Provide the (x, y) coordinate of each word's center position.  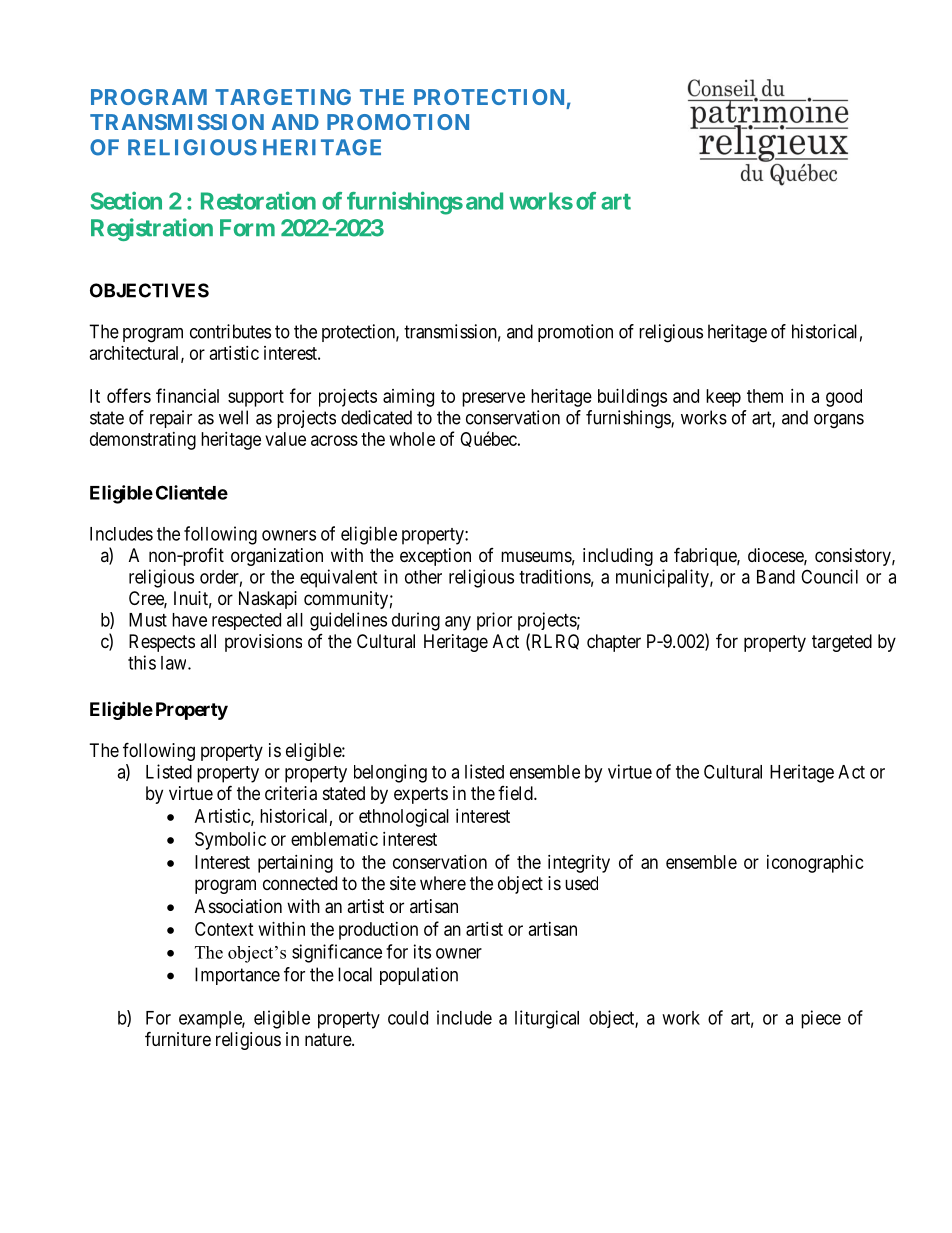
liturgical (547, 1019)
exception (435, 557)
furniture (178, 1038)
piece (821, 1019)
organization (277, 557)
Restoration (258, 200)
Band (776, 577)
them (765, 396)
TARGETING (283, 97)
